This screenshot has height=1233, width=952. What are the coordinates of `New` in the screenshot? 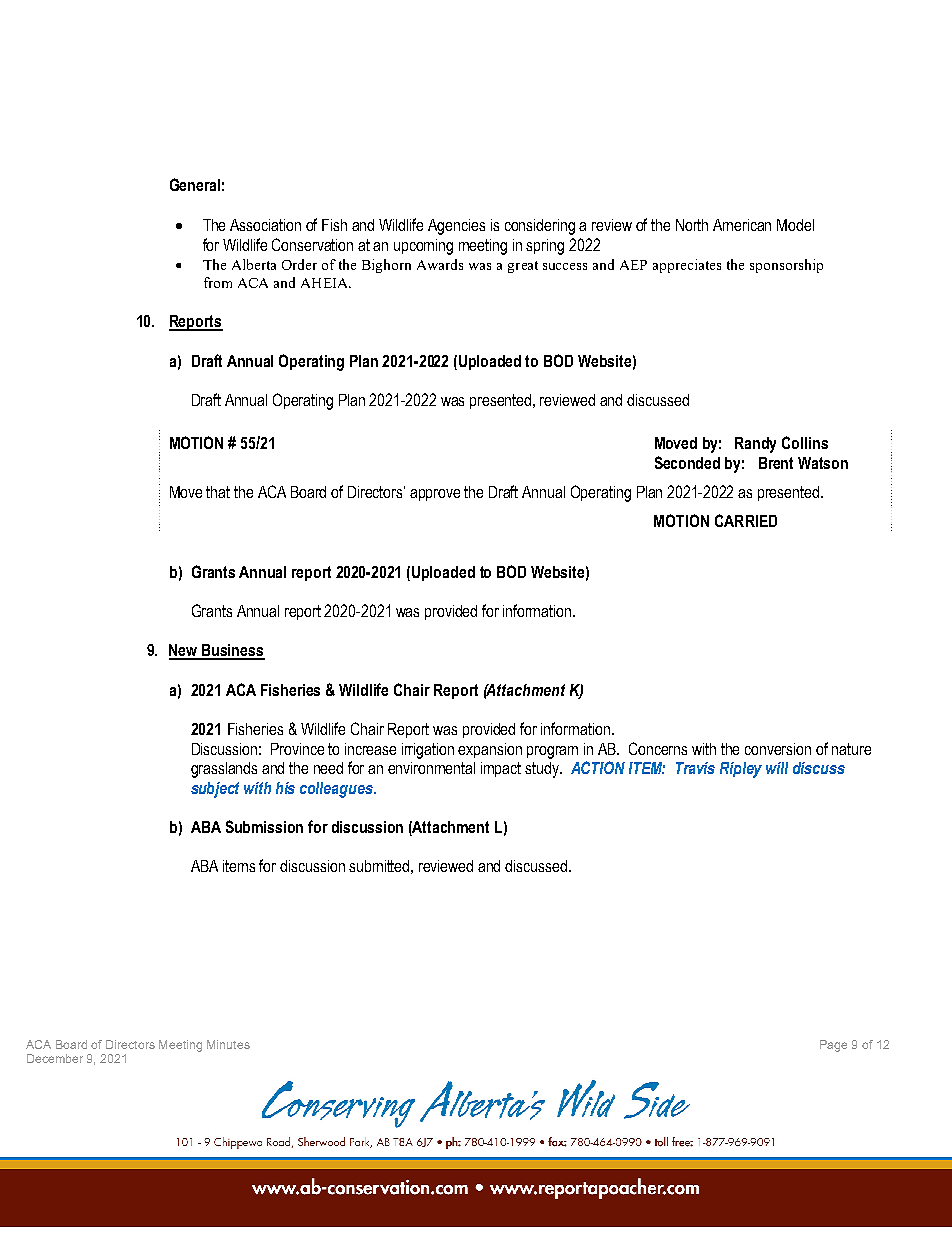 It's located at (184, 651).
